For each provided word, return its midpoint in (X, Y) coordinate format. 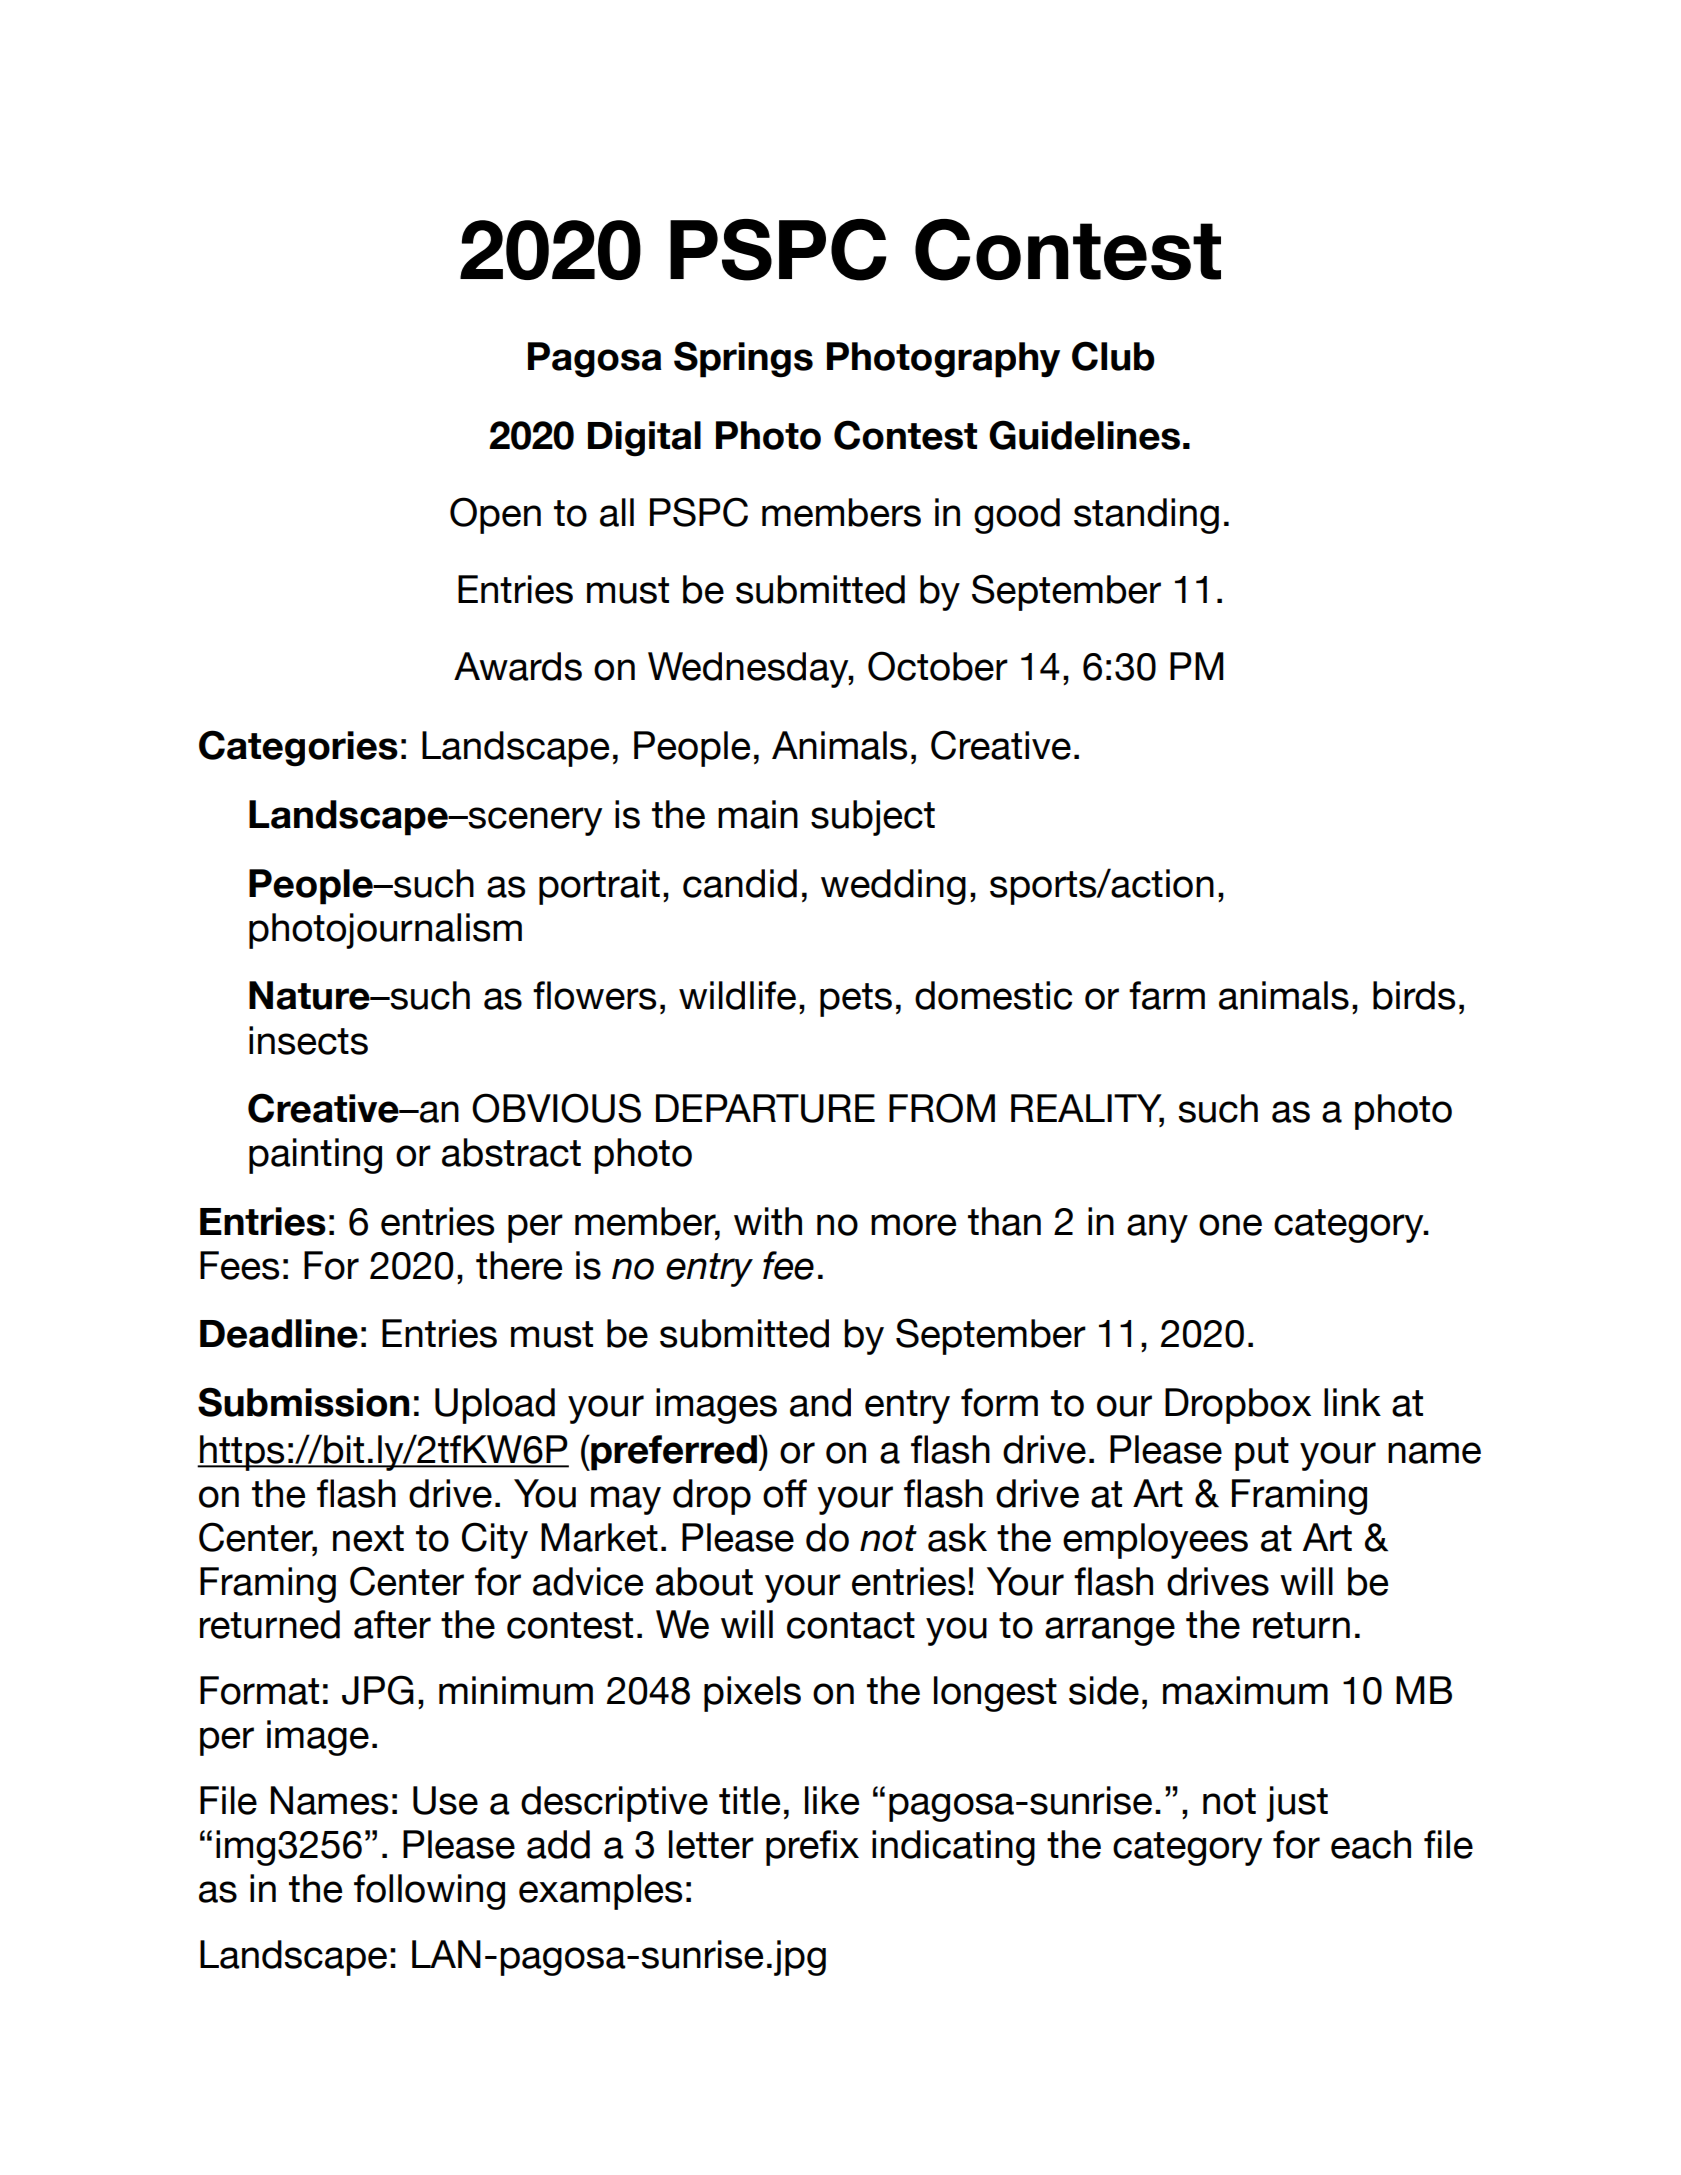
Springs (743, 359)
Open (495, 515)
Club (1113, 356)
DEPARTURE (765, 1108)
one (1230, 1225)
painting (315, 1156)
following (429, 1892)
